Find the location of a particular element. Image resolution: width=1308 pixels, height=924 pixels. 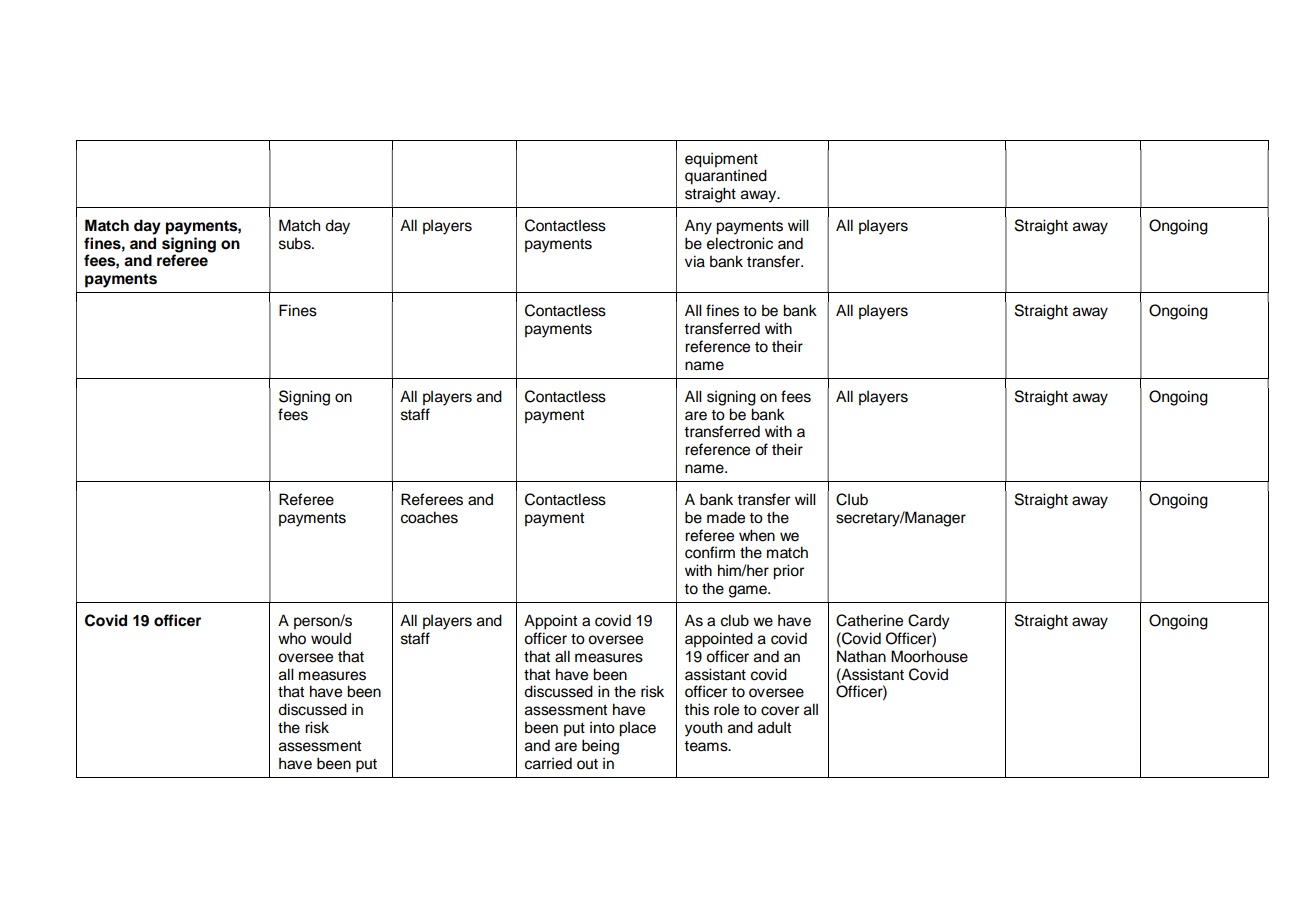

subs is located at coordinates (296, 243).
